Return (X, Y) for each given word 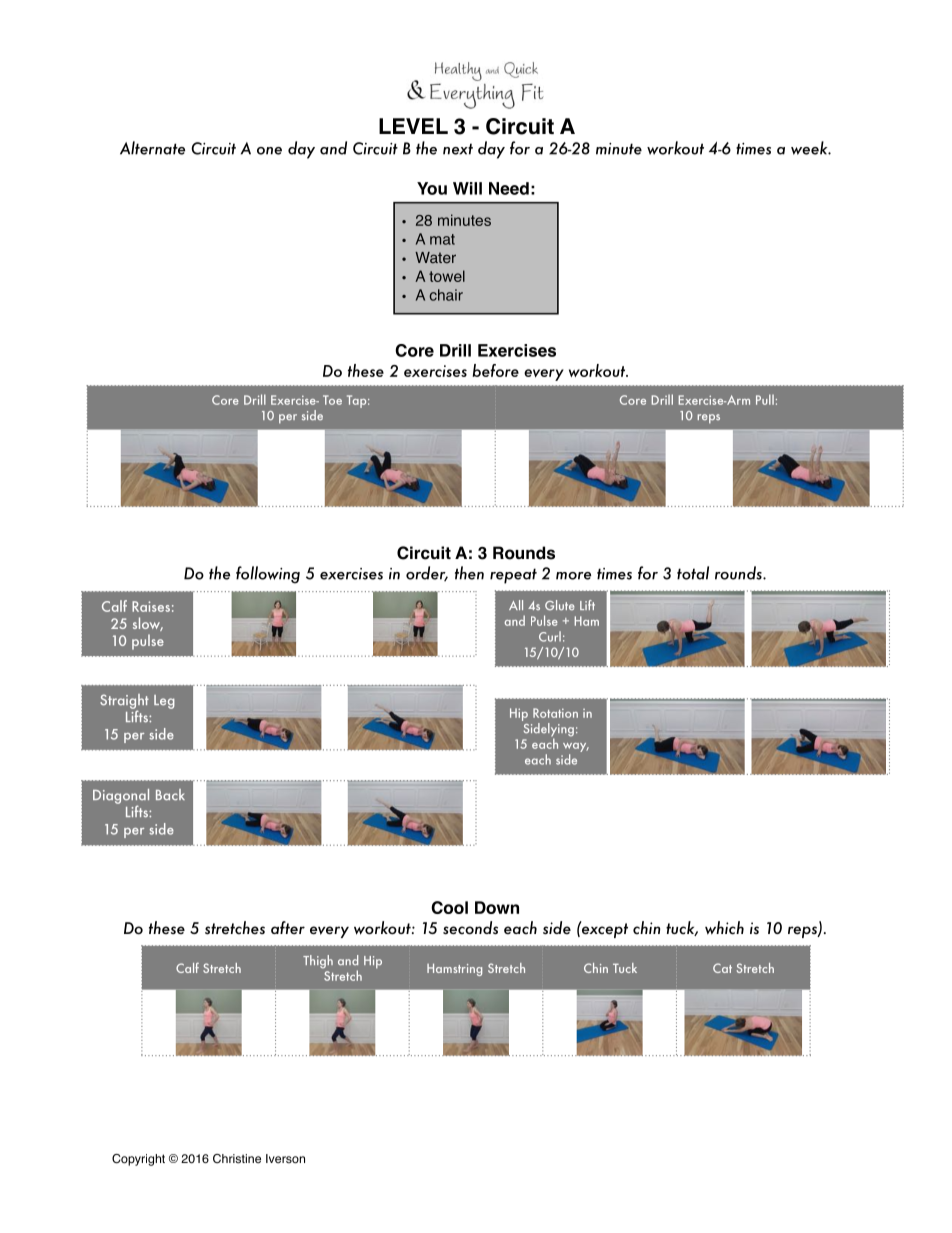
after (288, 928)
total (693, 573)
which (724, 928)
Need (509, 188)
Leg (164, 702)
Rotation (555, 713)
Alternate (152, 148)
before (495, 370)
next (458, 149)
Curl (550, 636)
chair (446, 295)
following (268, 575)
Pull (765, 399)
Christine (237, 1159)
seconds (470, 928)
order (427, 574)
